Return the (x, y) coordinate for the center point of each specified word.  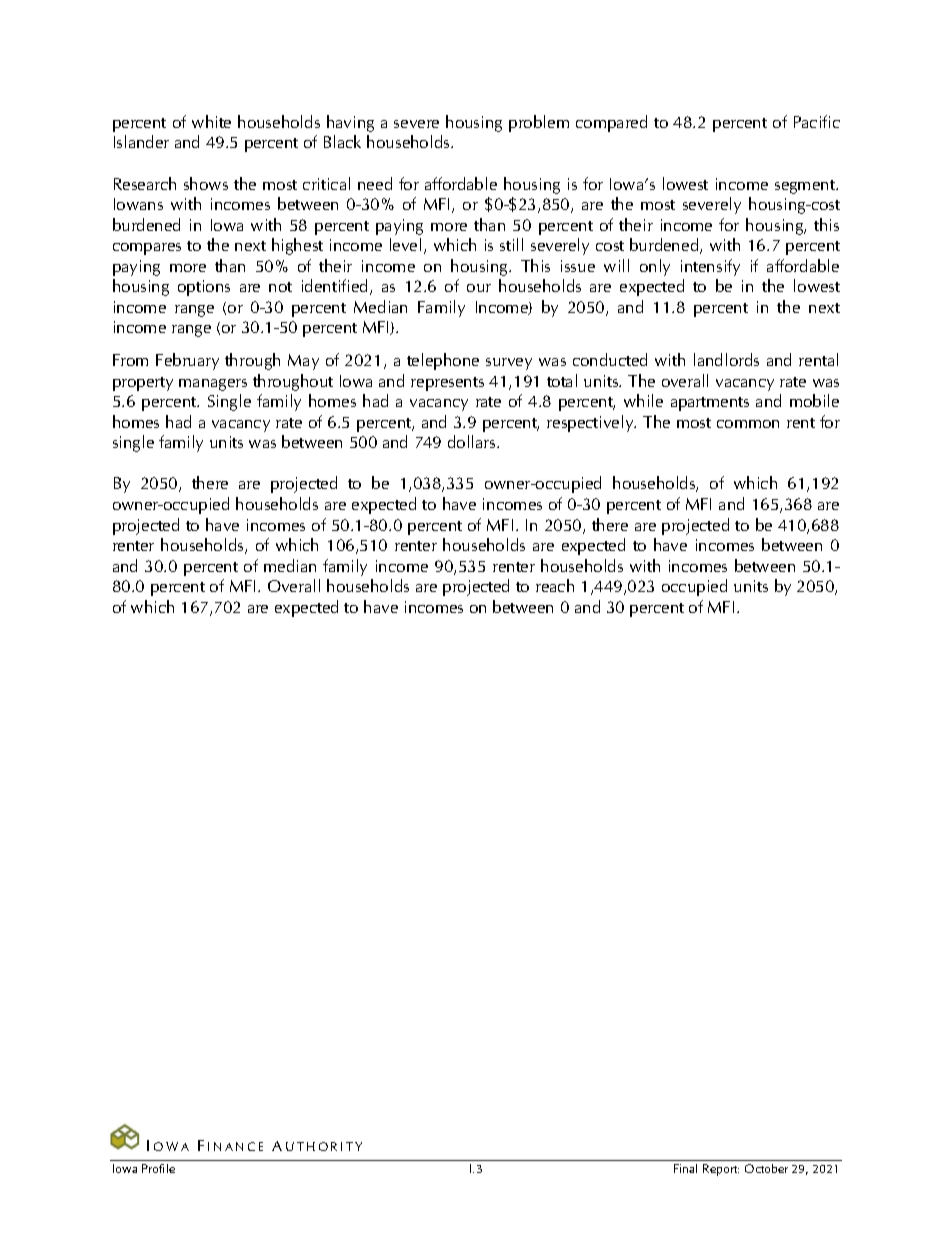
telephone (443, 361)
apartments (710, 404)
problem (539, 123)
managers (213, 385)
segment (806, 187)
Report (721, 1170)
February (187, 361)
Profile (158, 1168)
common (748, 424)
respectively (591, 423)
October (766, 1168)
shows (206, 183)
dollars (473, 441)
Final (685, 1168)
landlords (726, 359)
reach (555, 585)
